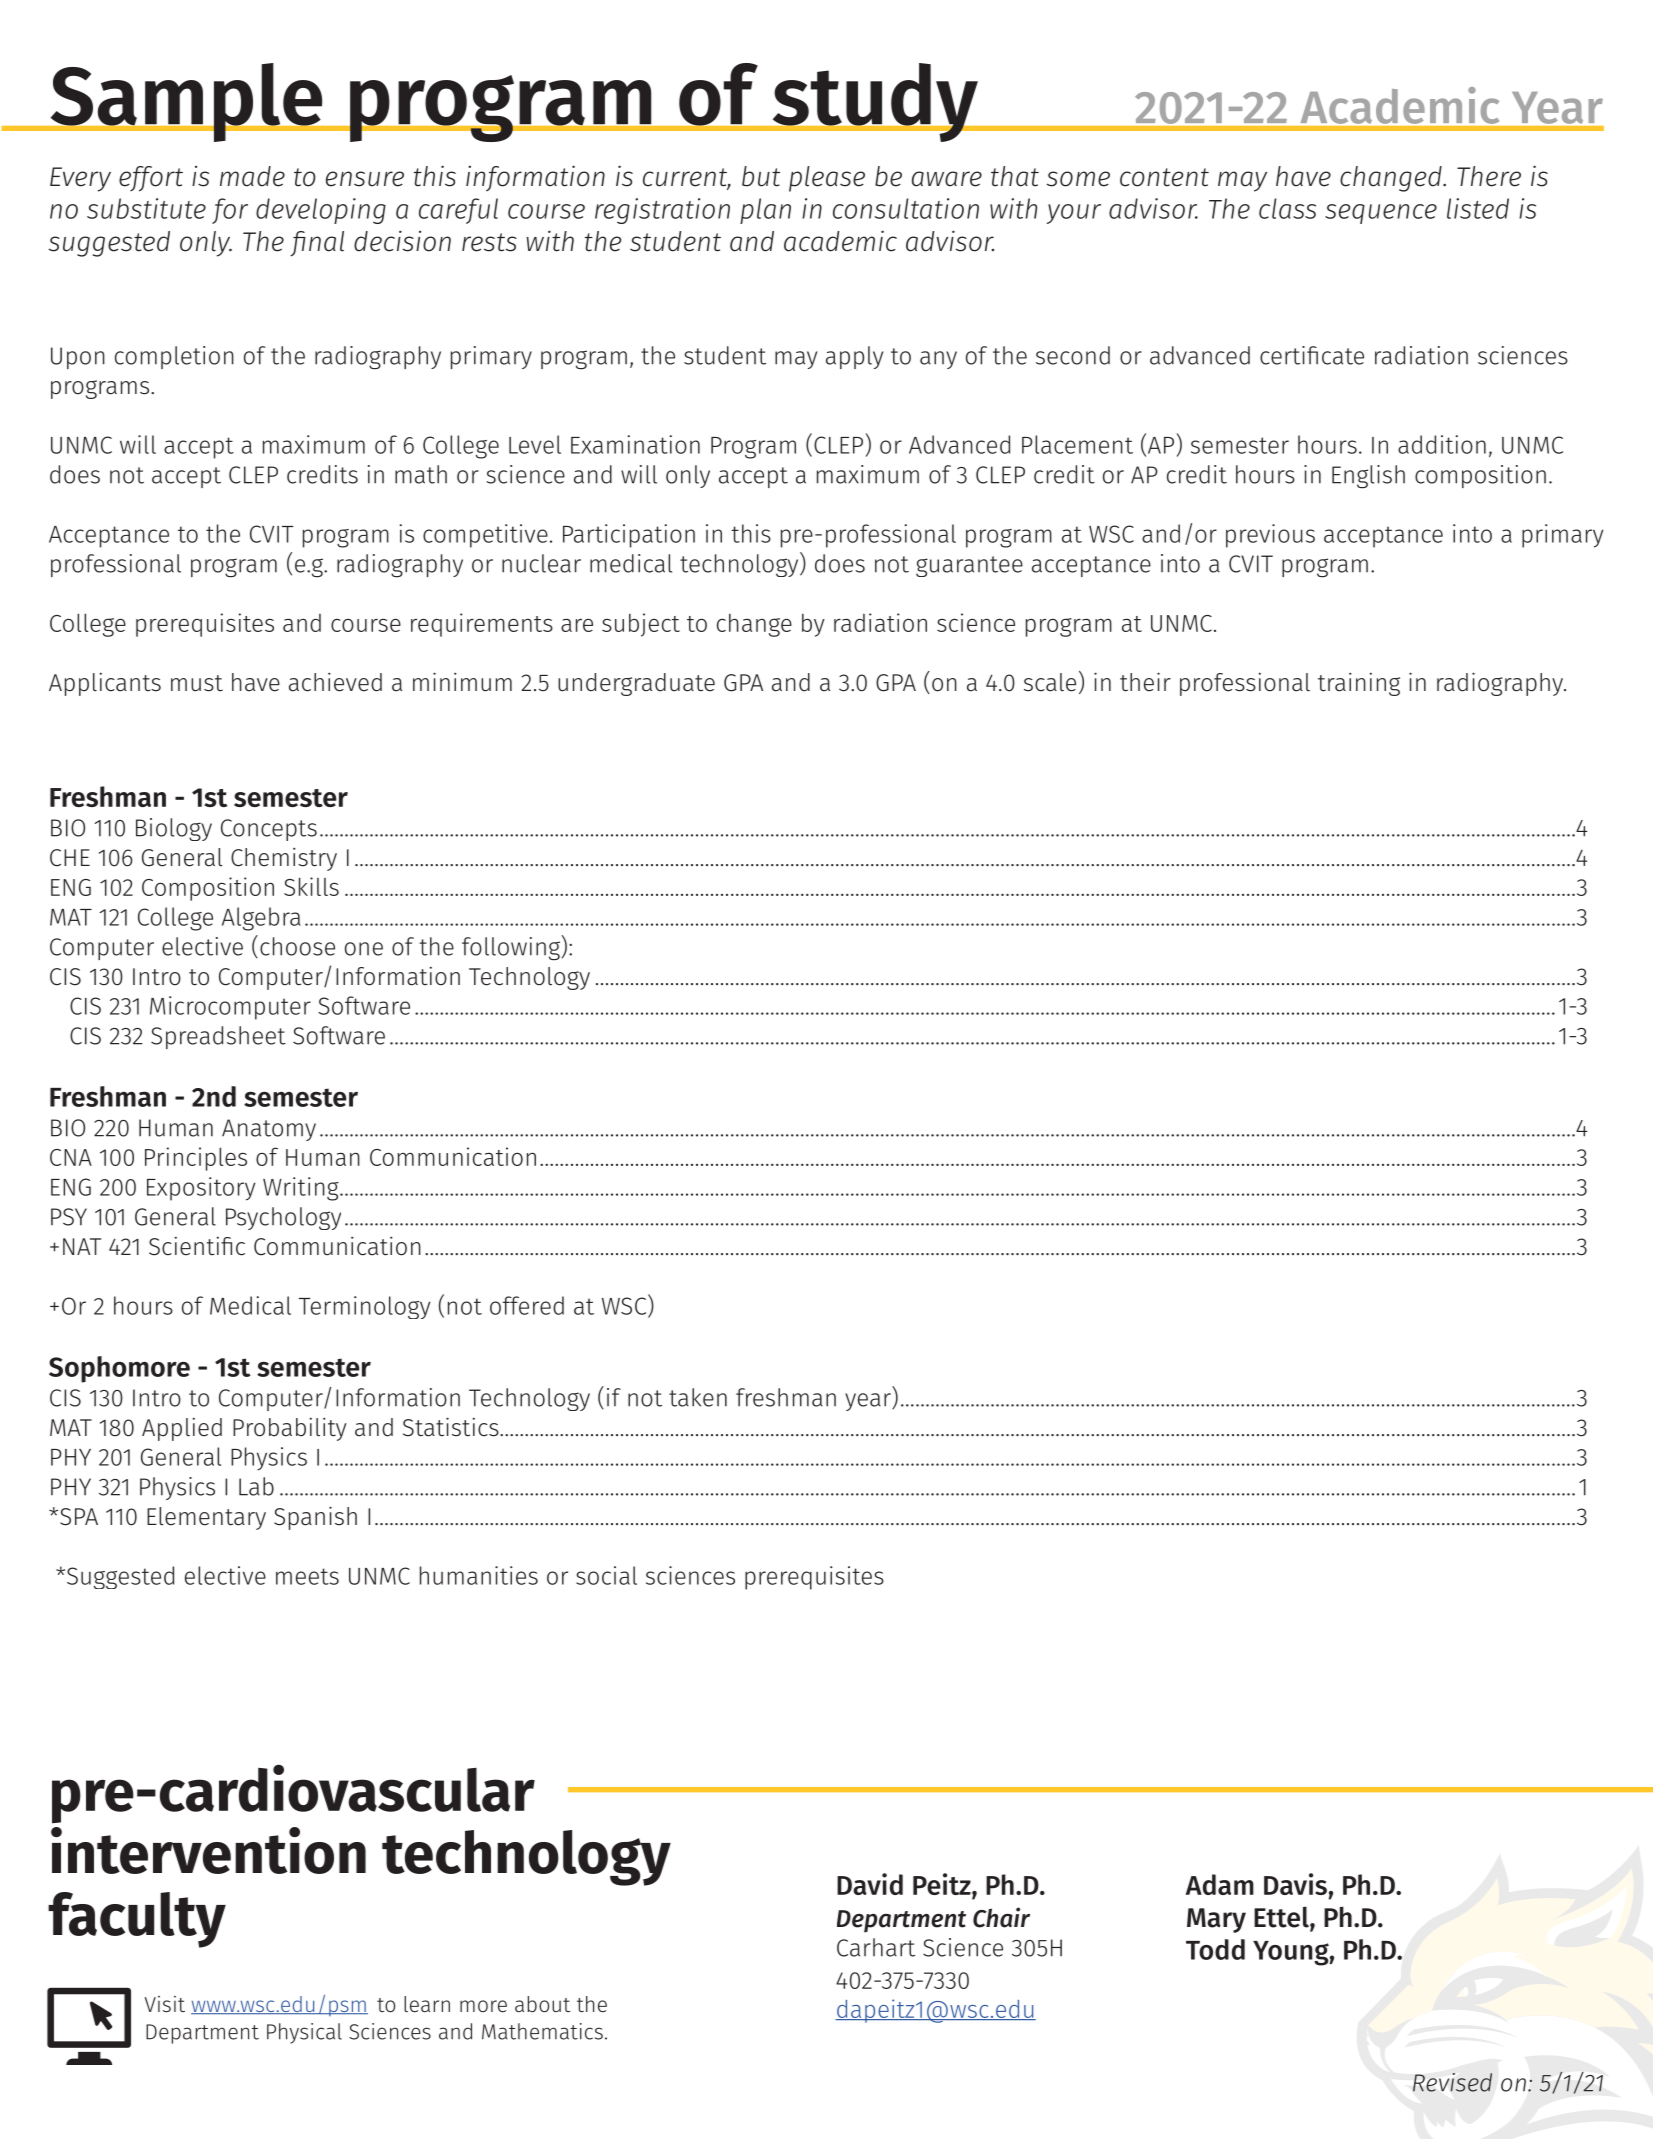 The image size is (1653, 2139). I want to click on class, so click(1287, 208).
